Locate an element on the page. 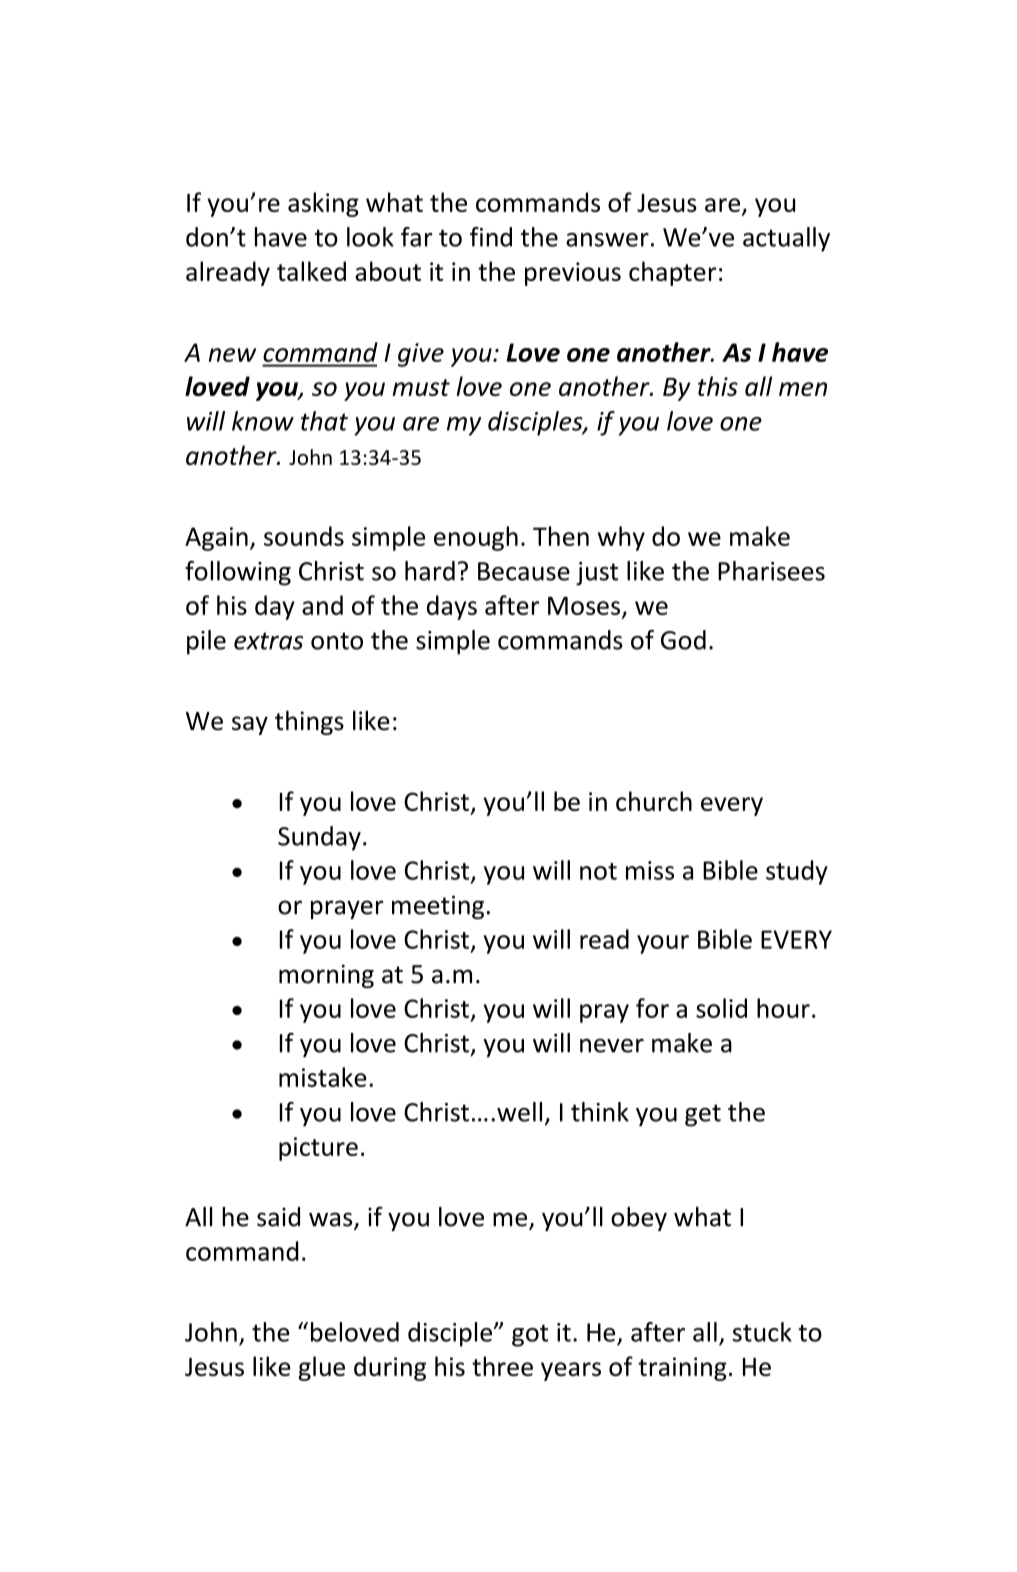 The image size is (1017, 1572). study is located at coordinates (797, 872).
